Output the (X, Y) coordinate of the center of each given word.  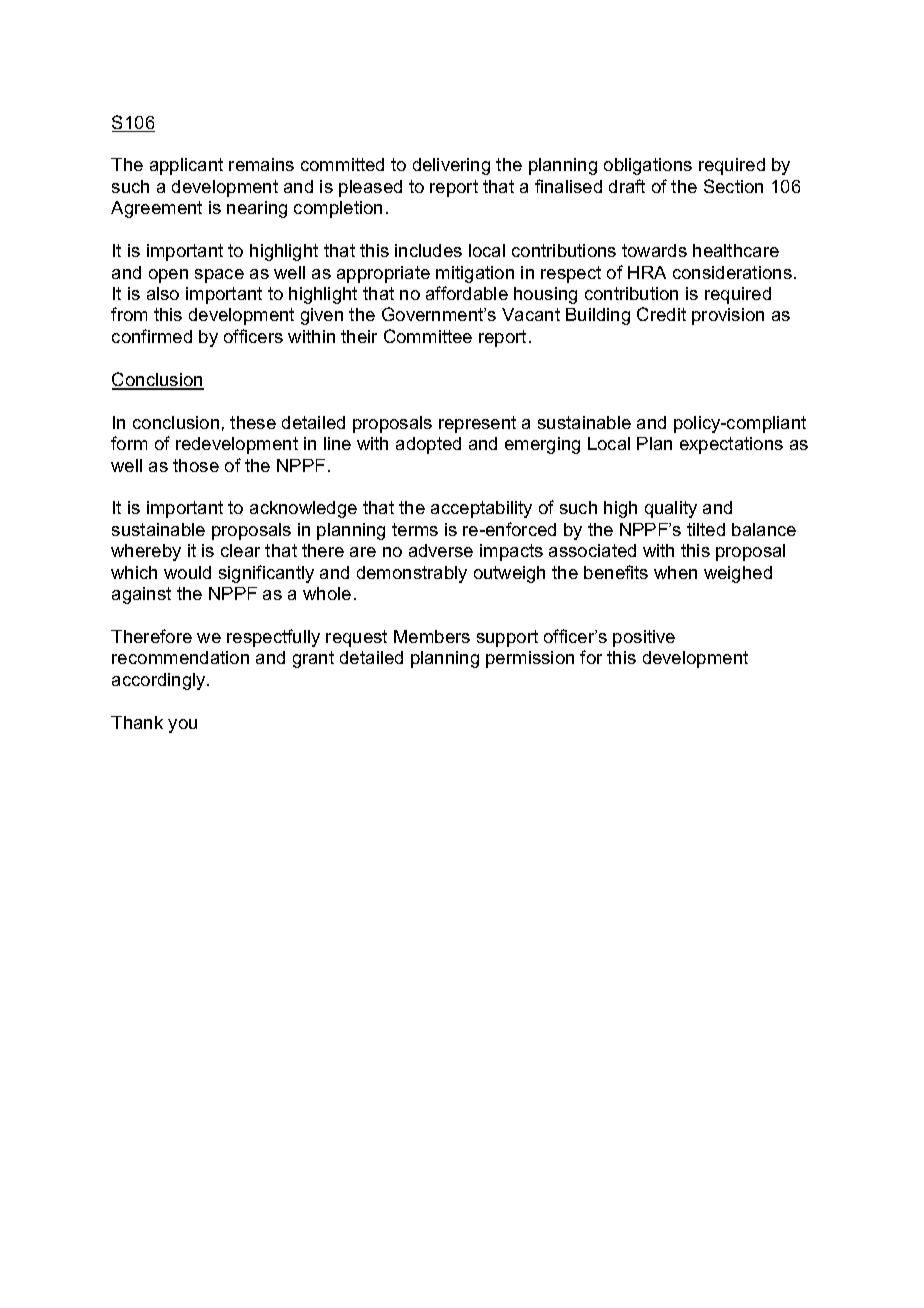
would (187, 572)
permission (530, 659)
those (196, 465)
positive (644, 638)
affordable (467, 293)
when (675, 572)
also (163, 293)
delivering (451, 166)
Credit (661, 314)
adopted (428, 445)
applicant (186, 166)
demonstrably (412, 574)
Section (733, 186)
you (182, 726)
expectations (731, 445)
